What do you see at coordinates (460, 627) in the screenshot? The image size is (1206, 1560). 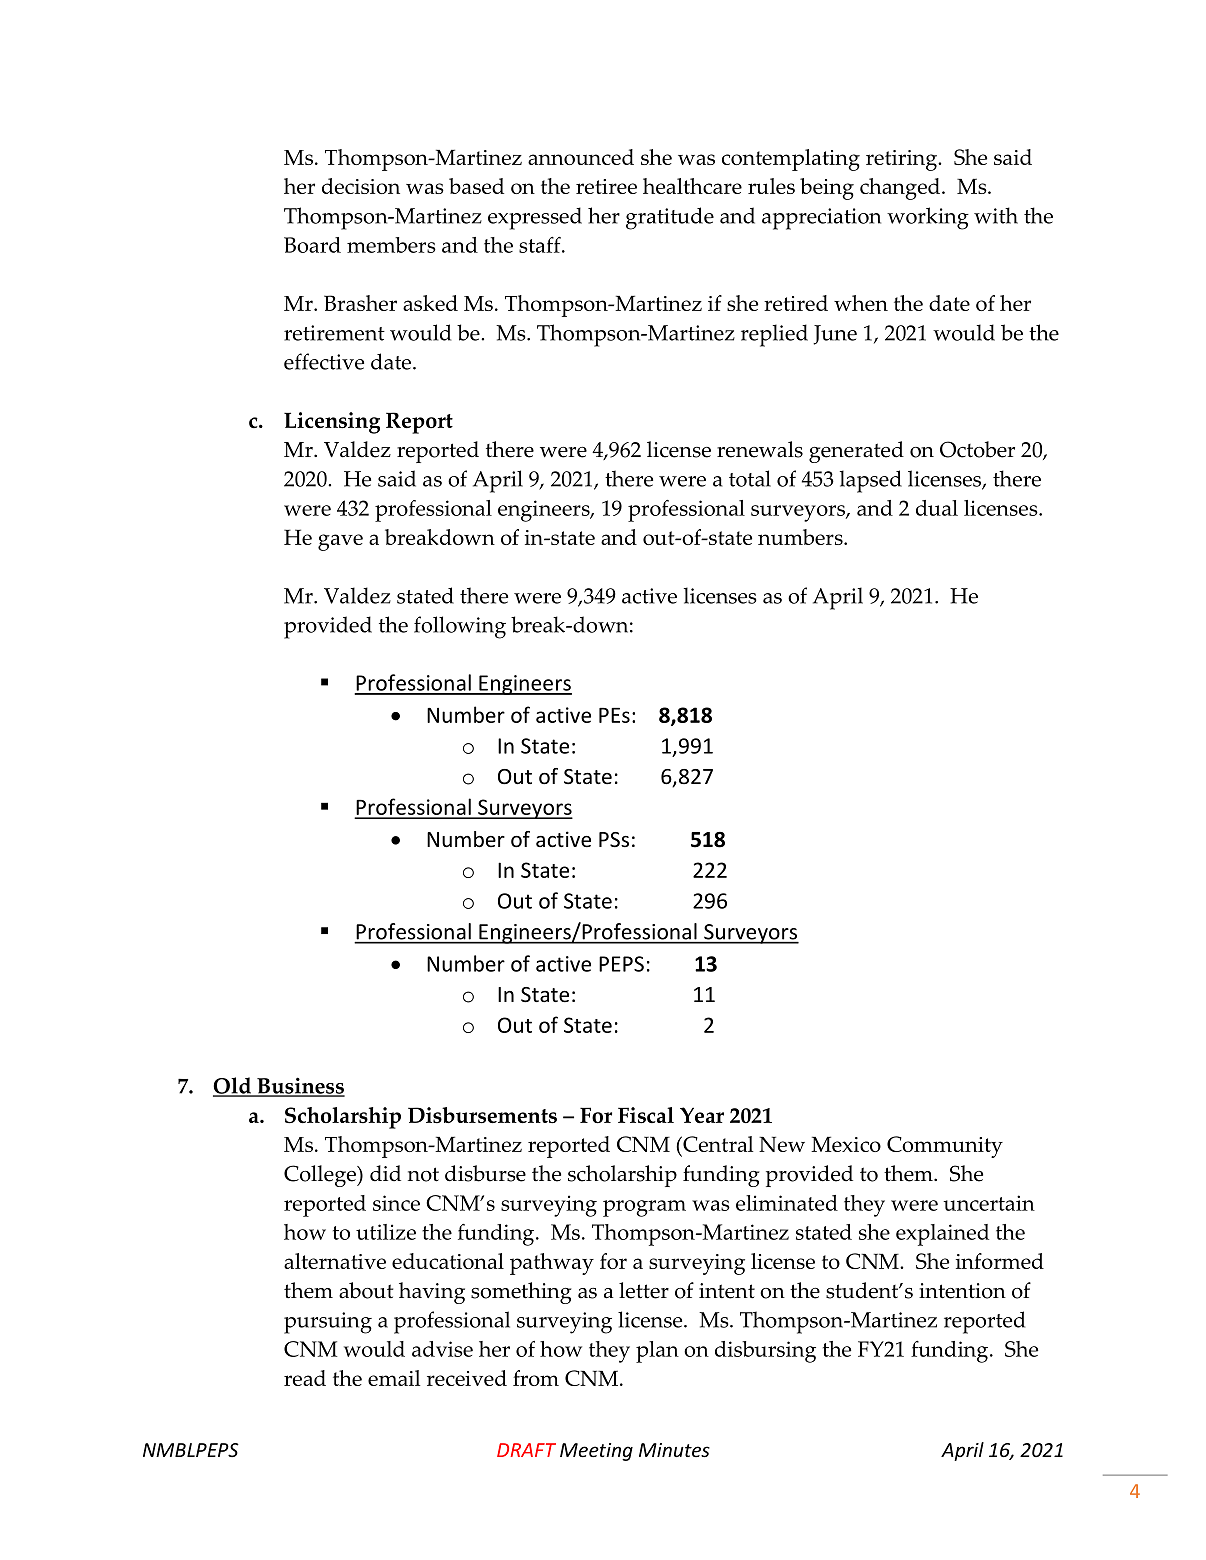 I see `following` at bounding box center [460, 627].
